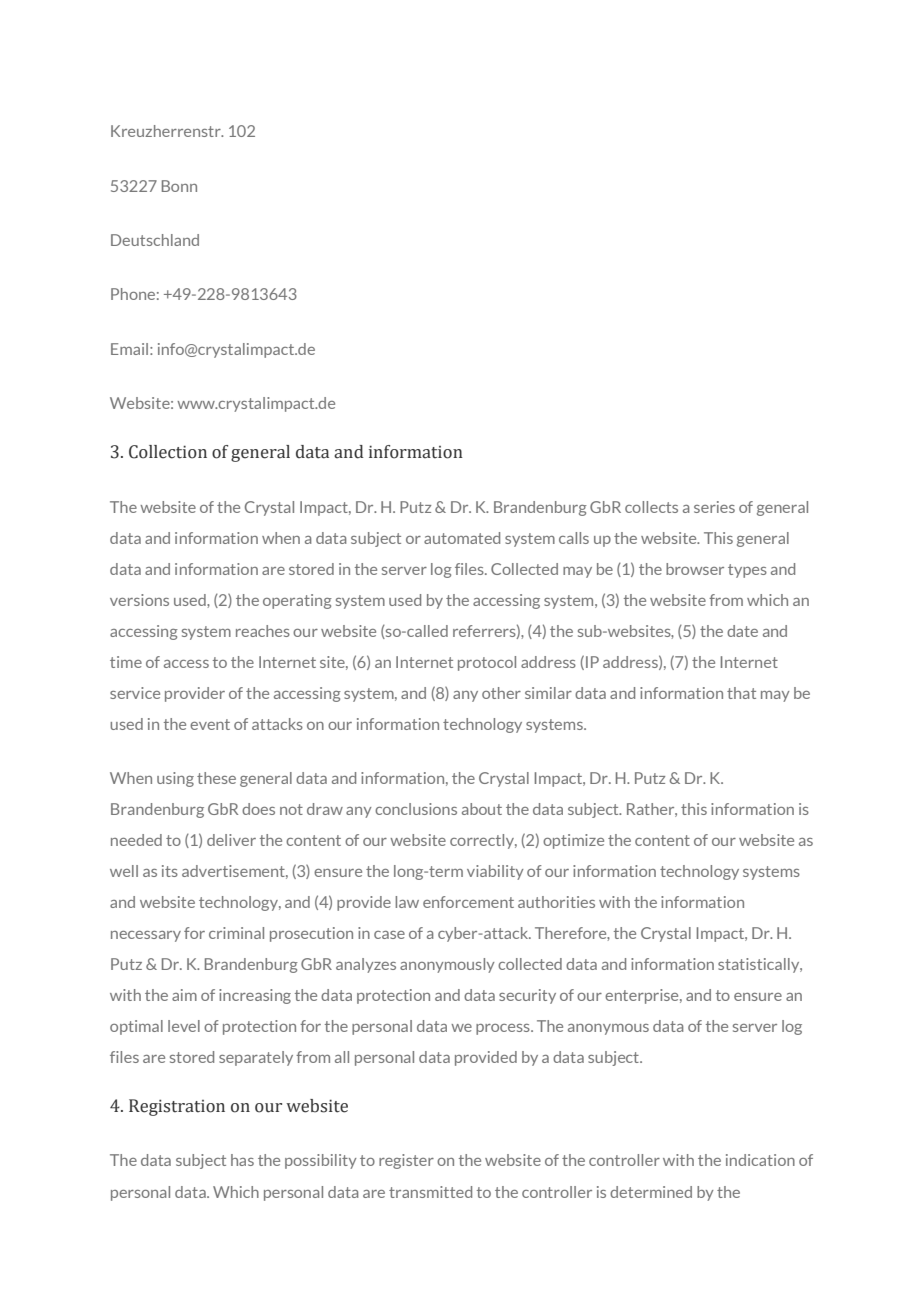 This image has width=924, height=1308. What do you see at coordinates (155, 240) in the image?
I see `Deutschland` at bounding box center [155, 240].
